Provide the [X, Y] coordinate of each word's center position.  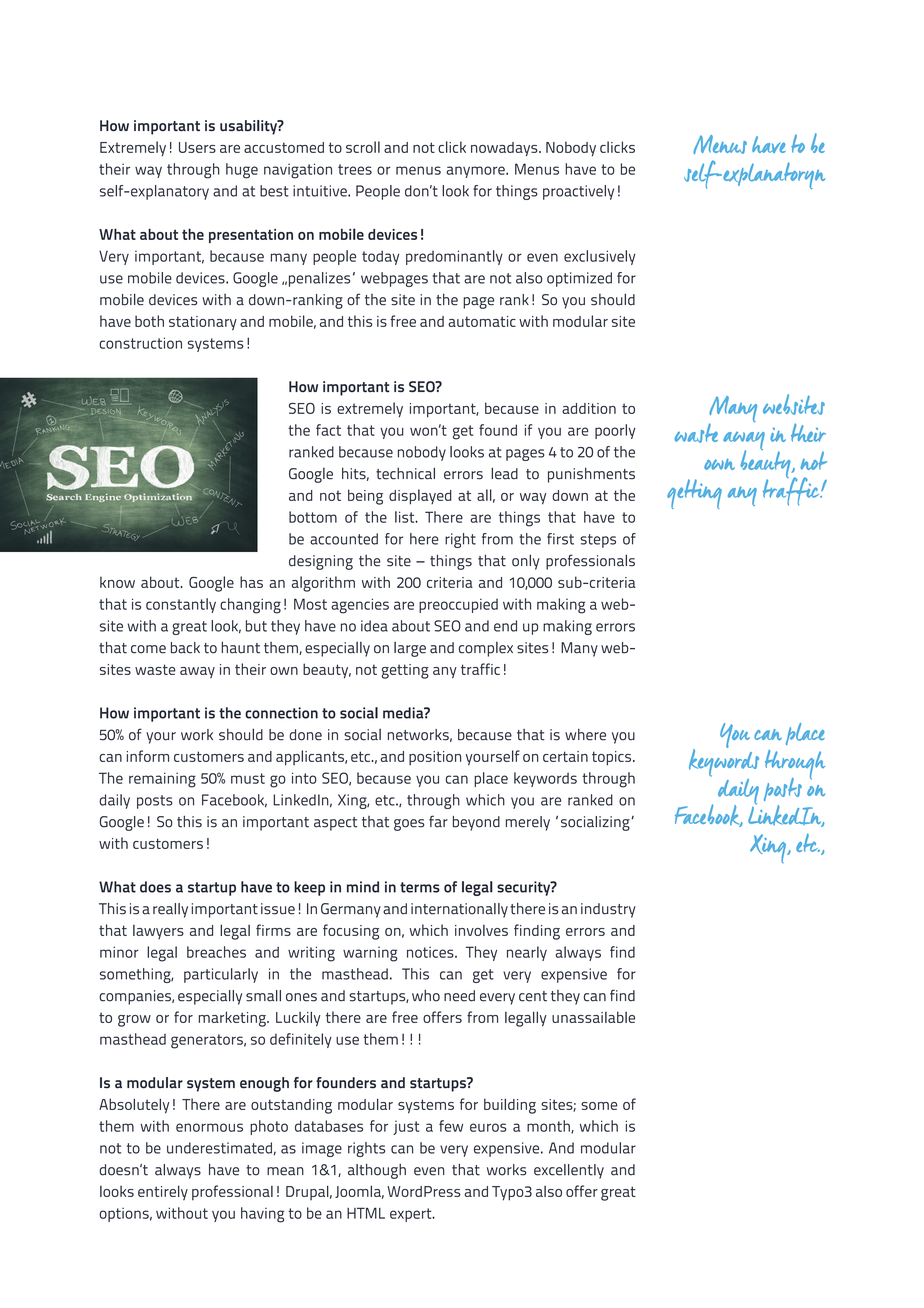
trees [355, 169]
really [170, 910]
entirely [163, 1193]
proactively [578, 192]
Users [197, 147]
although [377, 1171]
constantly [181, 605]
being [365, 497]
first [560, 539]
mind [363, 887]
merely [528, 823]
